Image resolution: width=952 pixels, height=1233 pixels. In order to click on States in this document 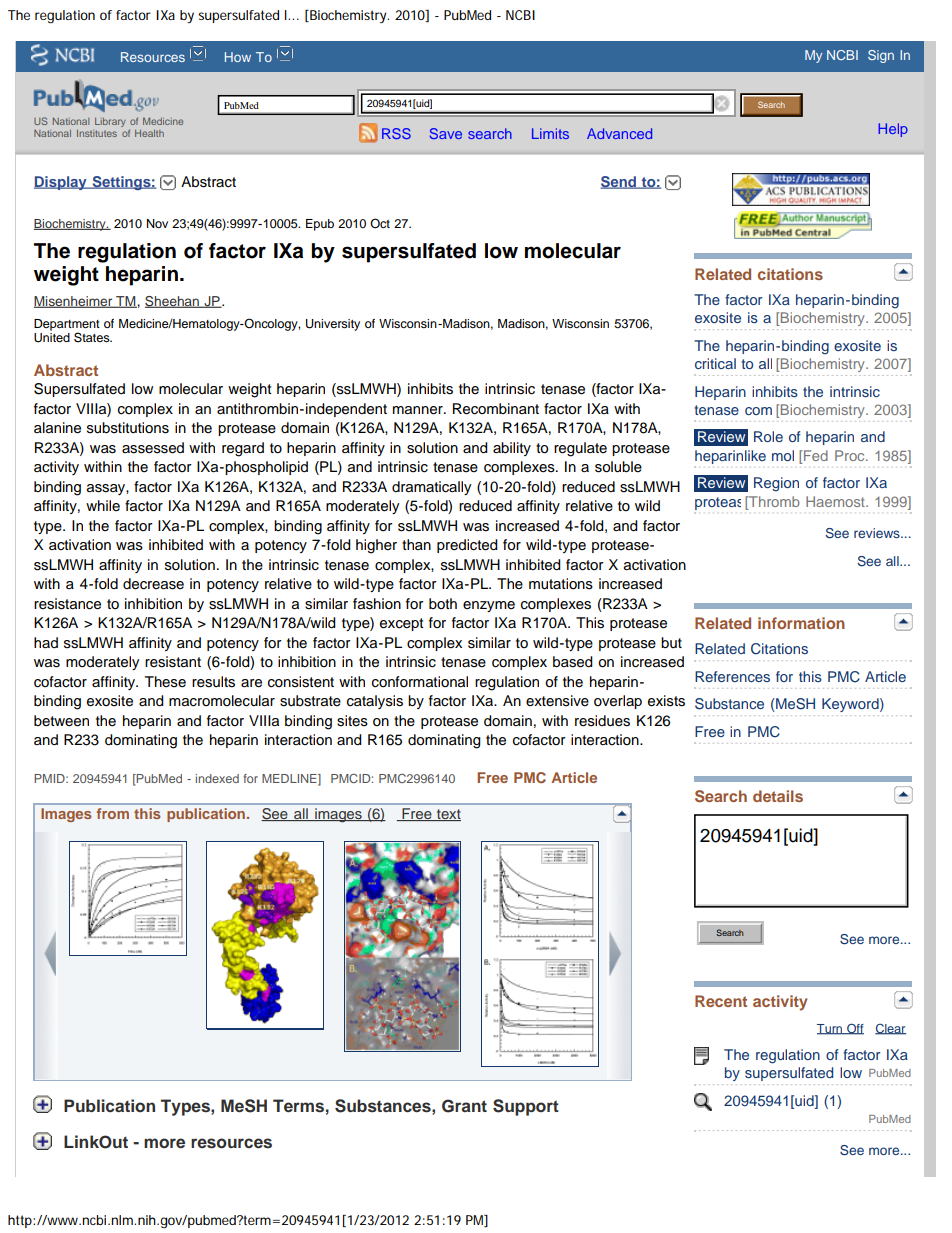, I will do `click(93, 337)`.
